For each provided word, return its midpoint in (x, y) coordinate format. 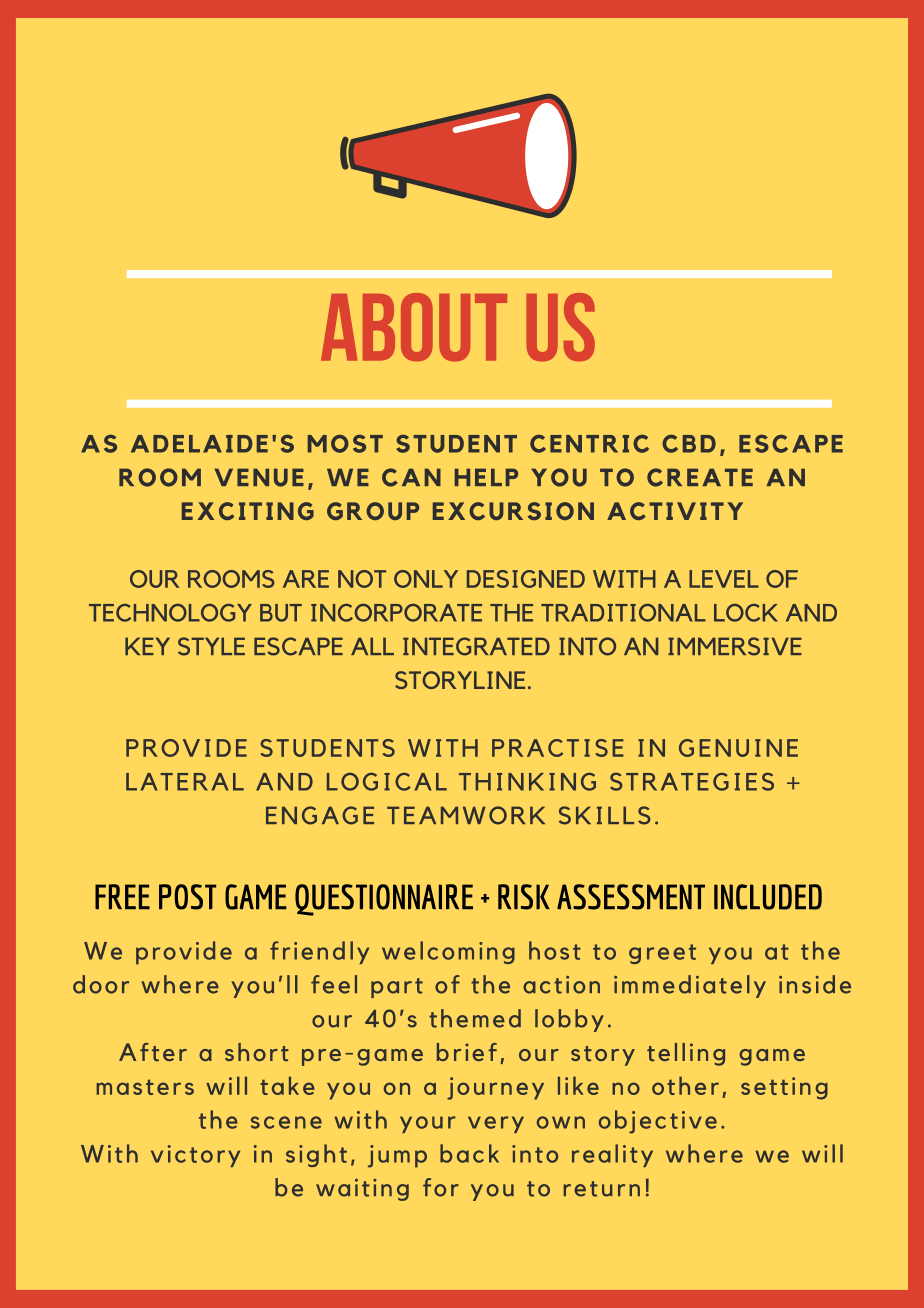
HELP (486, 477)
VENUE (259, 477)
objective (658, 1122)
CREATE (700, 477)
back (469, 1153)
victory (195, 1156)
